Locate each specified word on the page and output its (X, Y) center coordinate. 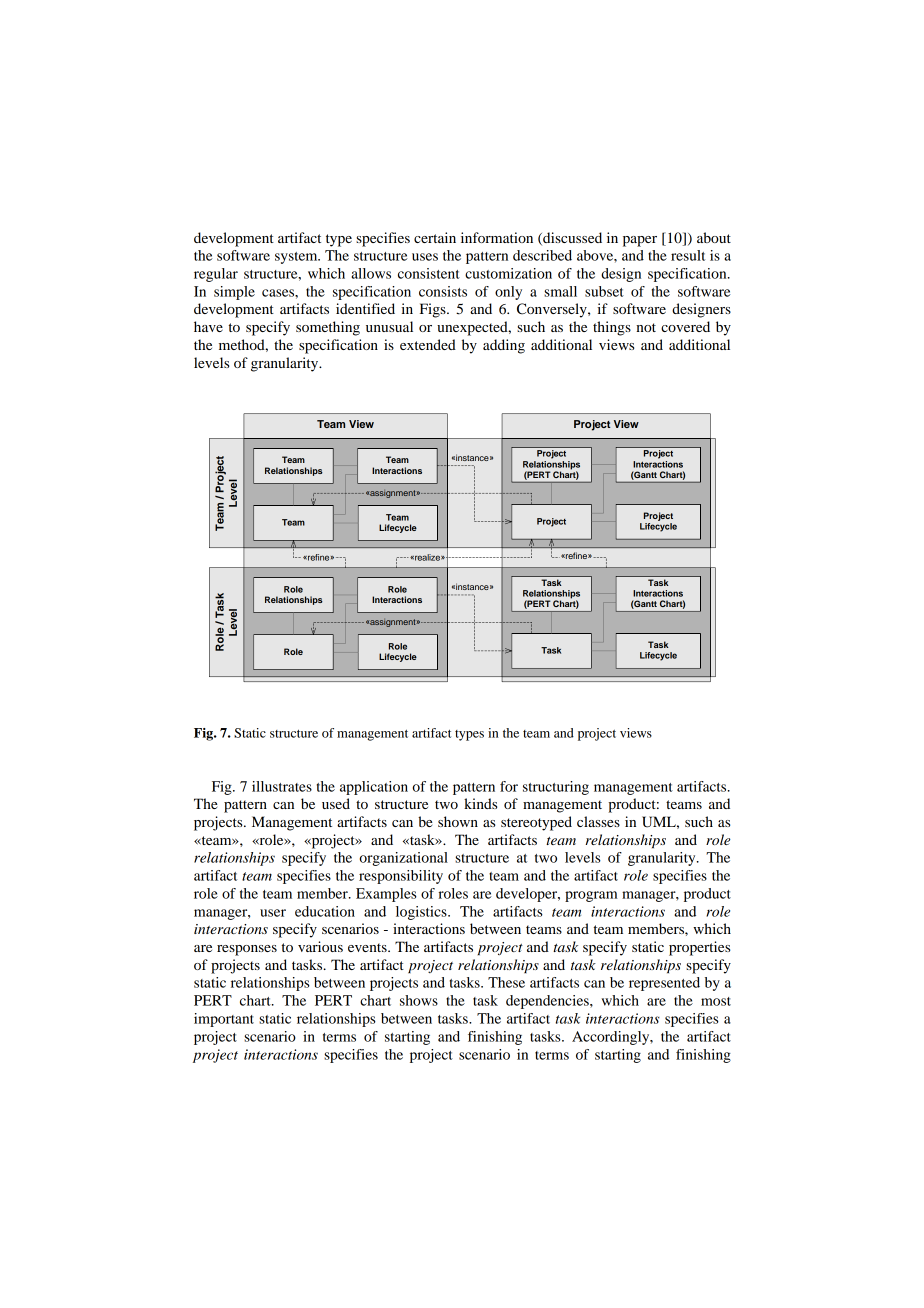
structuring (556, 788)
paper (640, 241)
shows (419, 1000)
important (224, 1020)
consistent (429, 273)
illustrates (282, 786)
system (297, 258)
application (374, 788)
